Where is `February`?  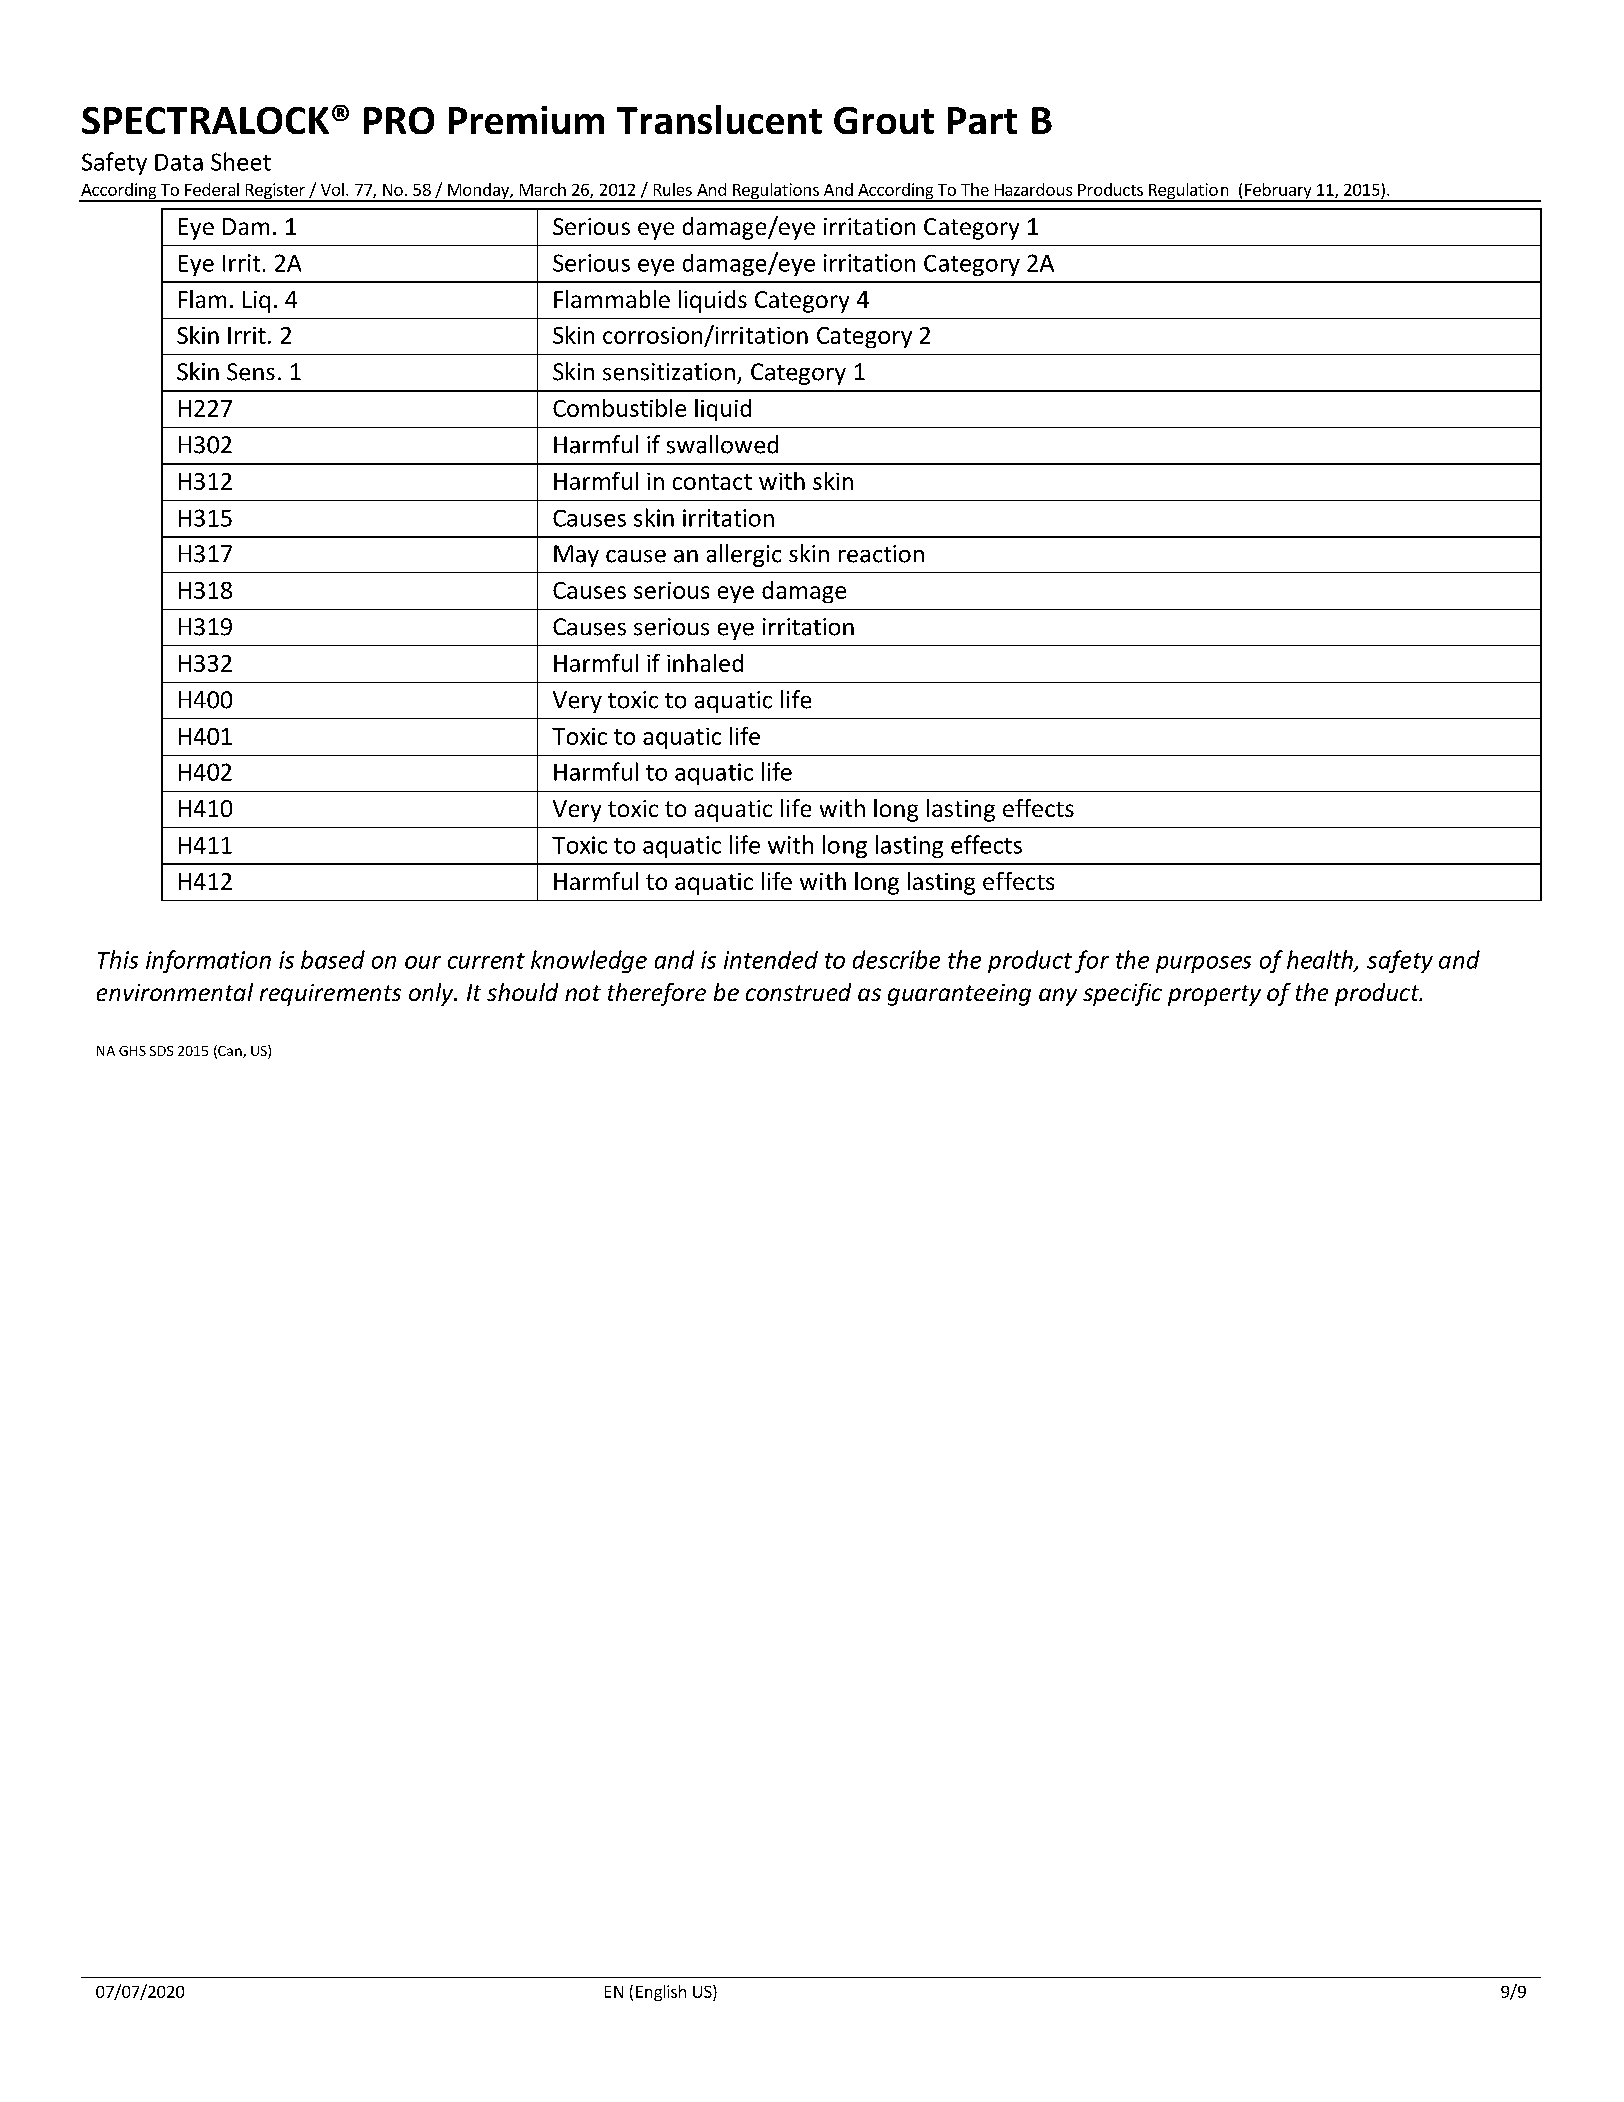
February is located at coordinates (1278, 192).
